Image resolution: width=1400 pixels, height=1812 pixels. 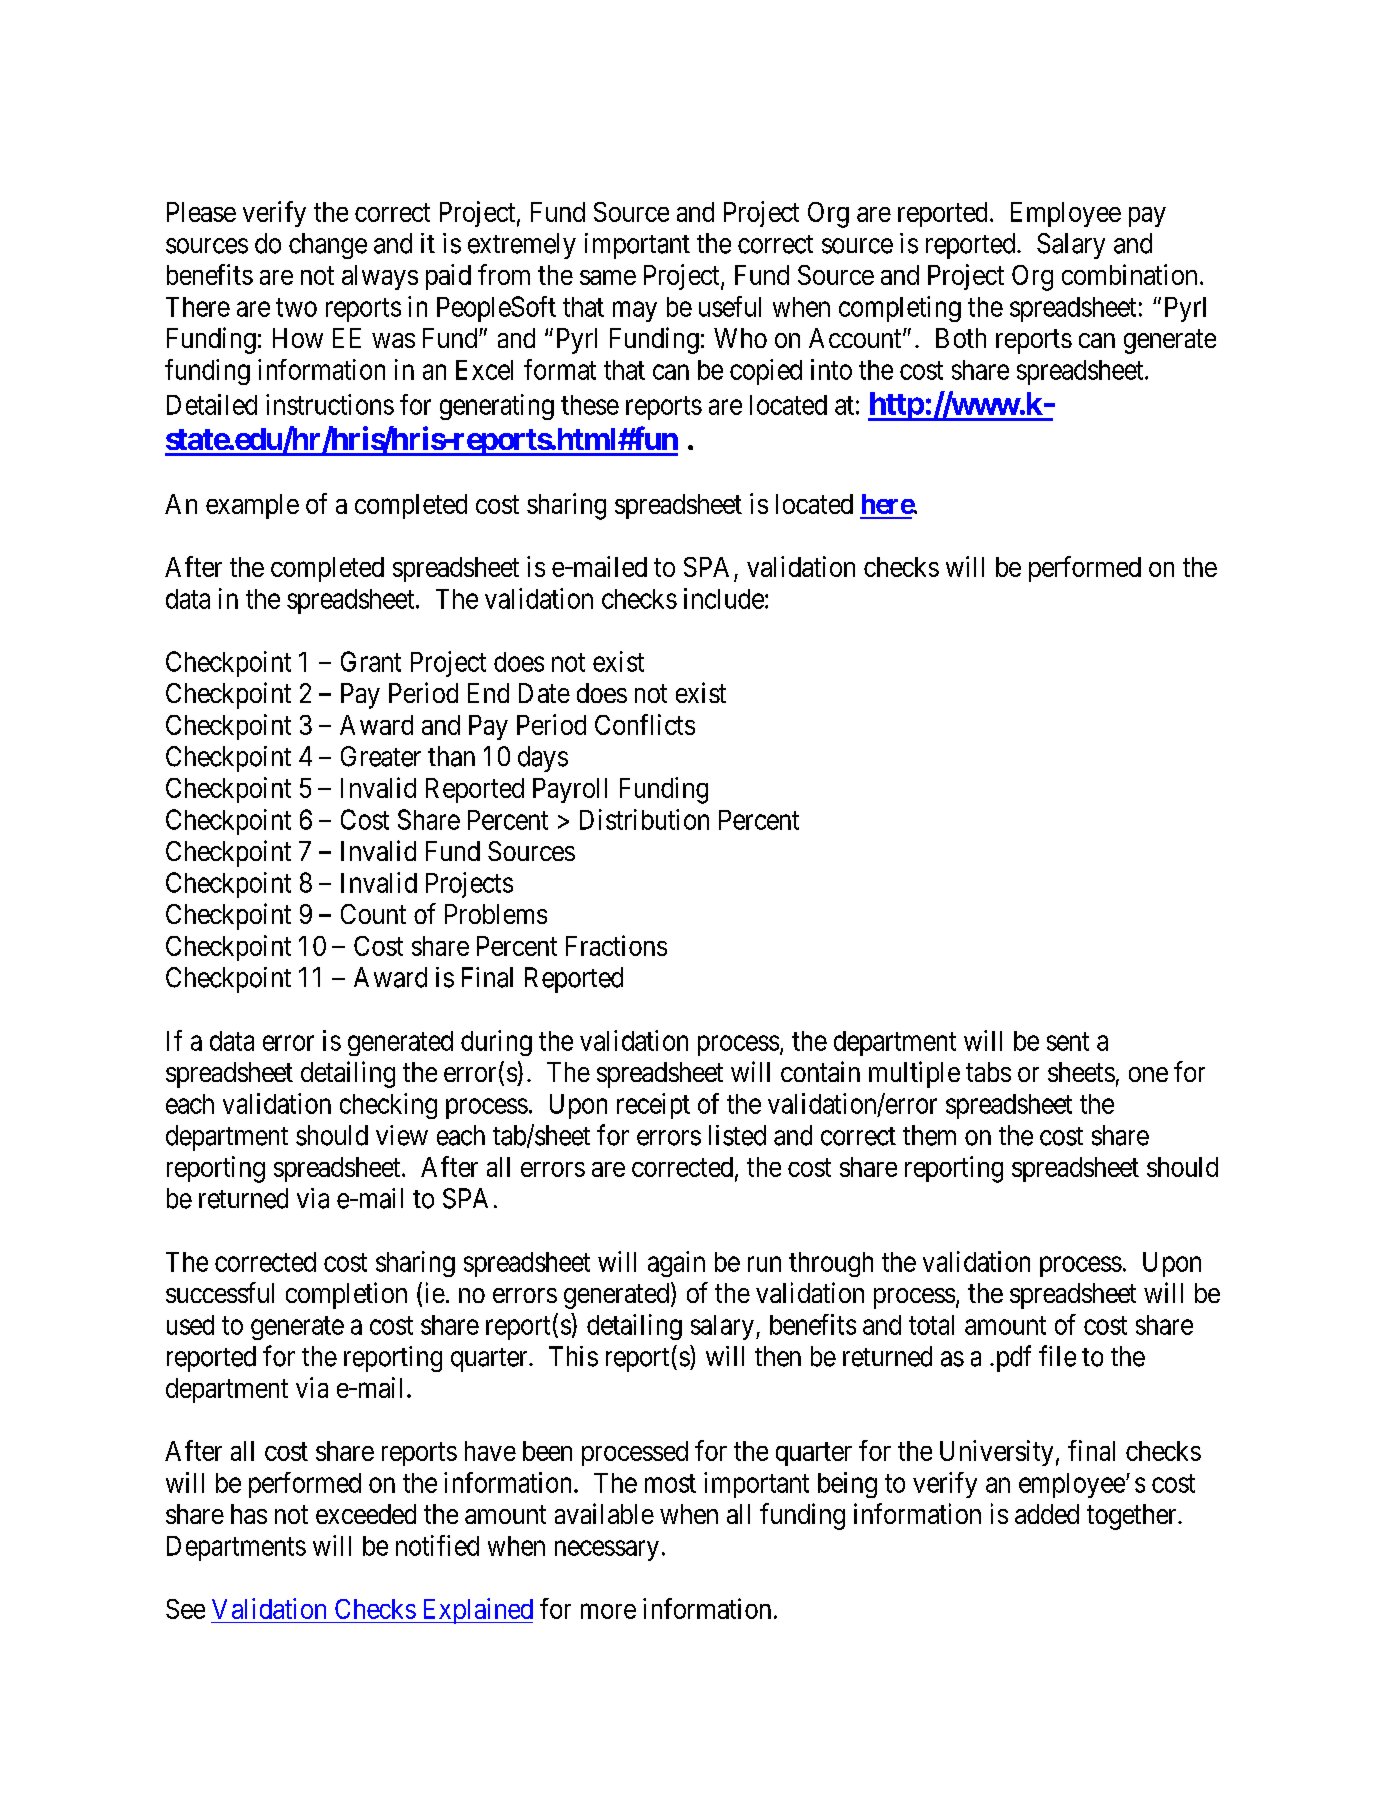 What do you see at coordinates (608, 277) in the screenshot?
I see `same` at bounding box center [608, 277].
